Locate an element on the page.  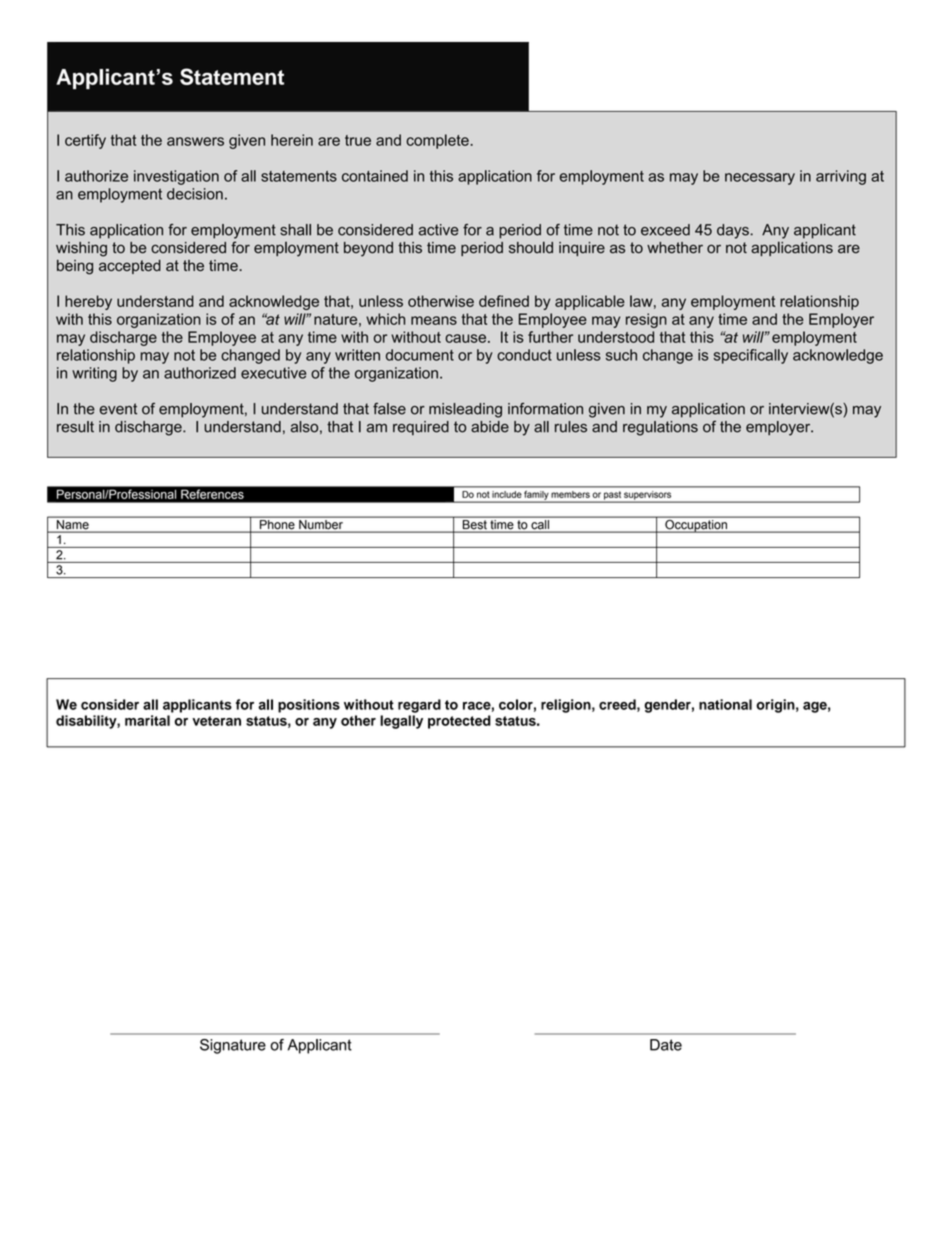
national is located at coordinates (725, 704).
